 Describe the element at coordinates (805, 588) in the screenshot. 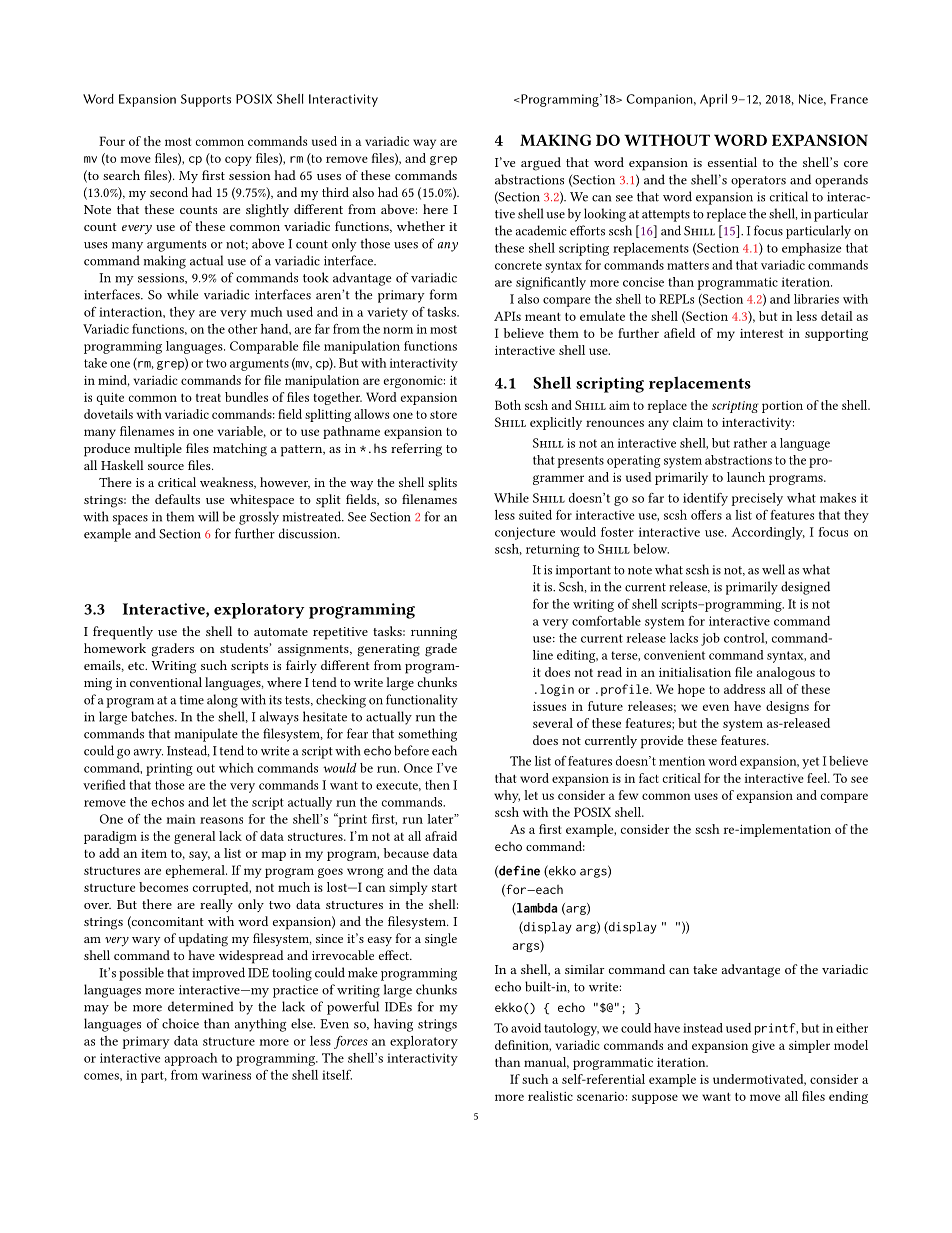

I see `designed` at that location.
